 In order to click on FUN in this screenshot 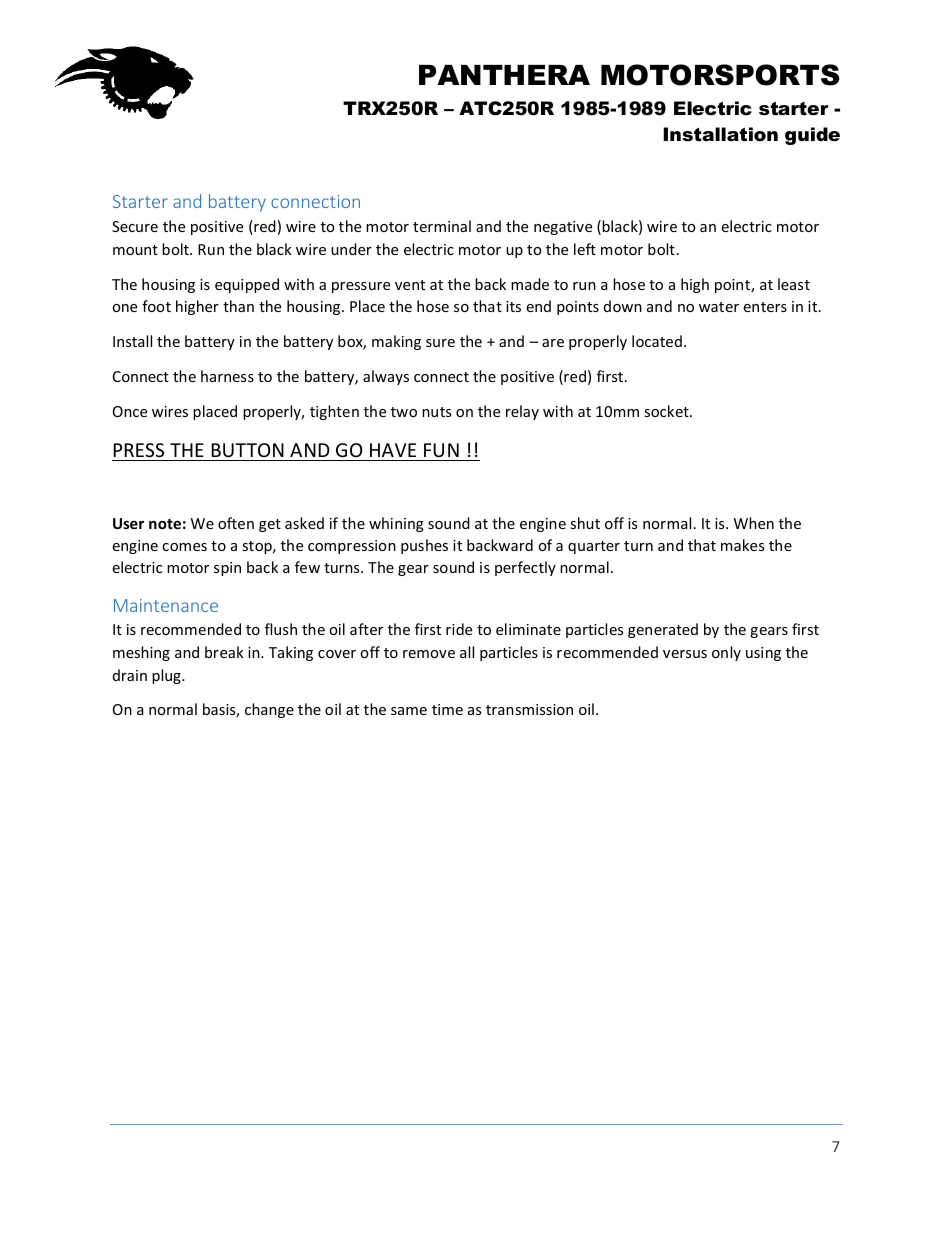, I will do `click(441, 450)`.
